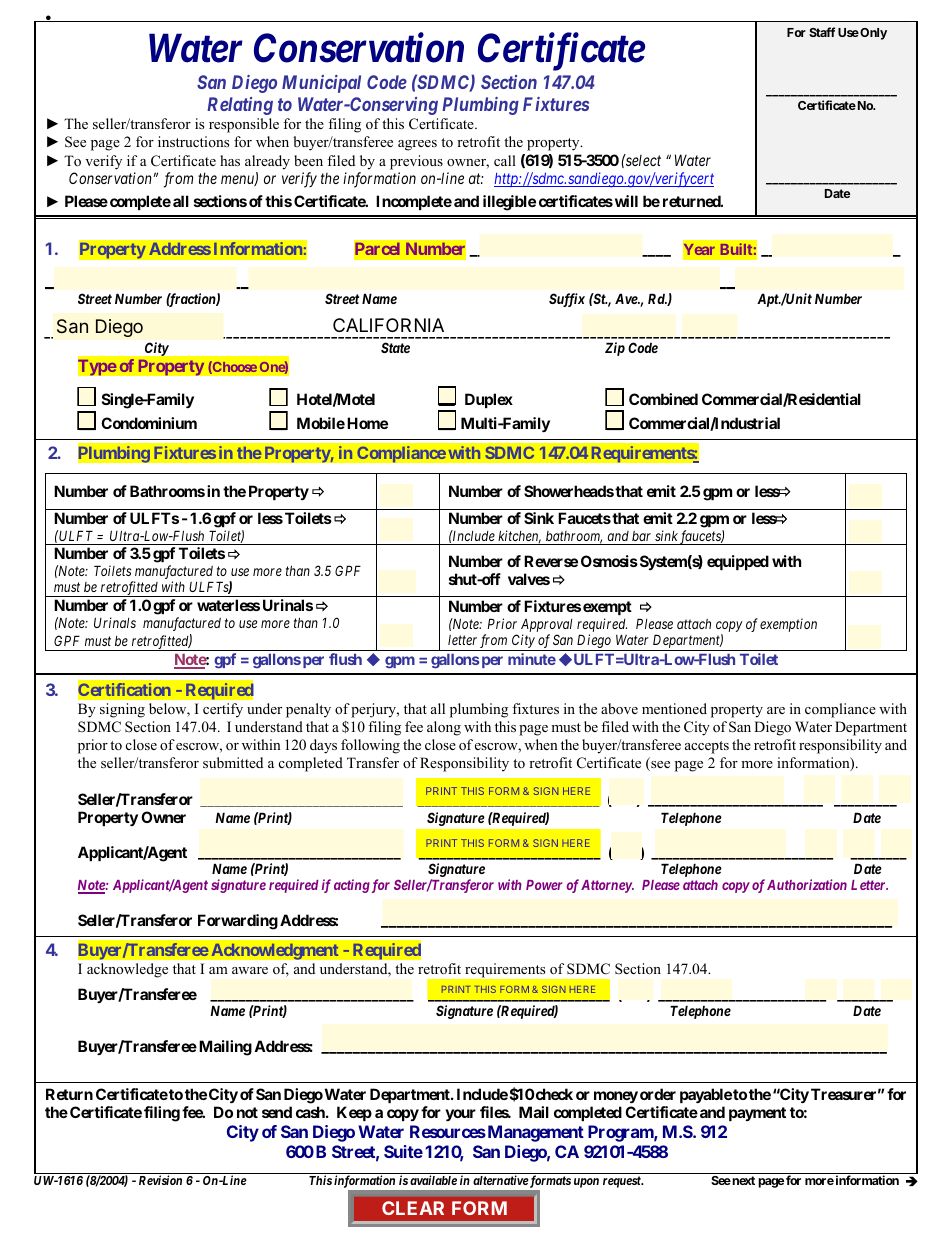 The width and height of the page is (952, 1233). What do you see at coordinates (627, 298) in the page?
I see `Ave` at bounding box center [627, 298].
